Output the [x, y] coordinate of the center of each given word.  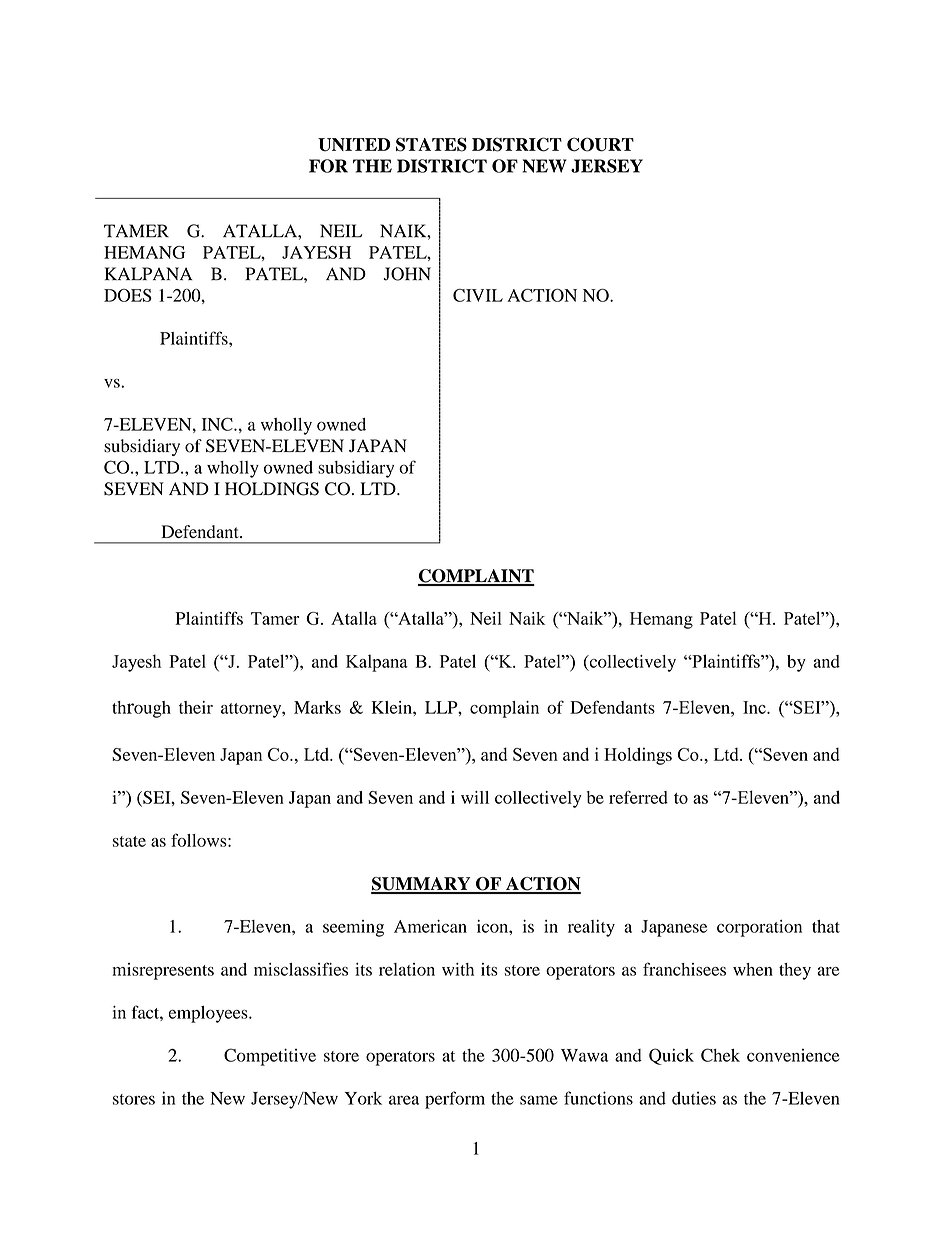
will [475, 797]
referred [638, 797]
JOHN [407, 274]
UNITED [354, 145]
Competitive [270, 1057]
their [196, 707]
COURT [600, 144]
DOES [128, 295]
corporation [759, 928]
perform [455, 1100]
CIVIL [478, 295]
